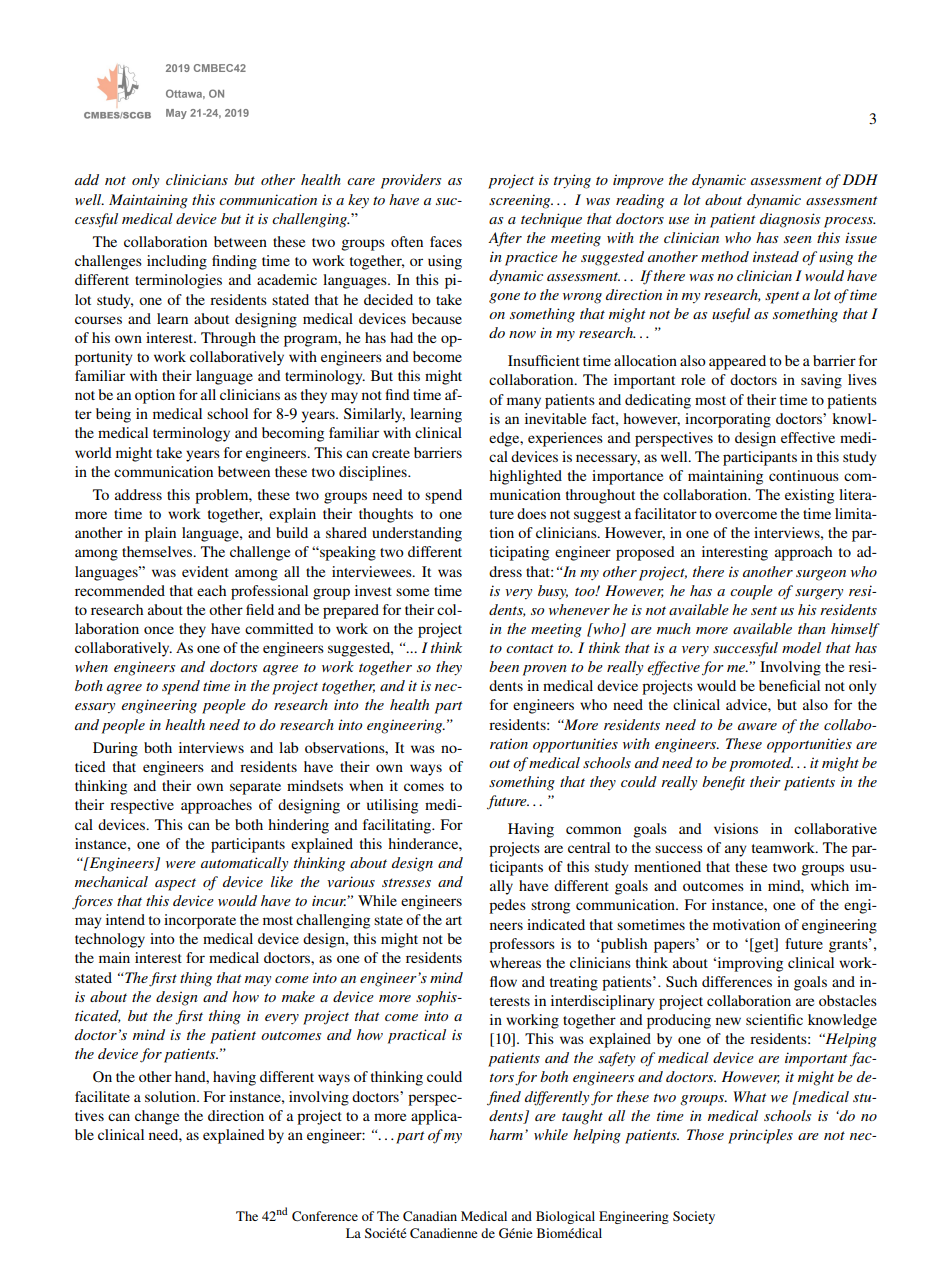 The image size is (952, 1265). I want to click on Canadian, so click(430, 1216).
